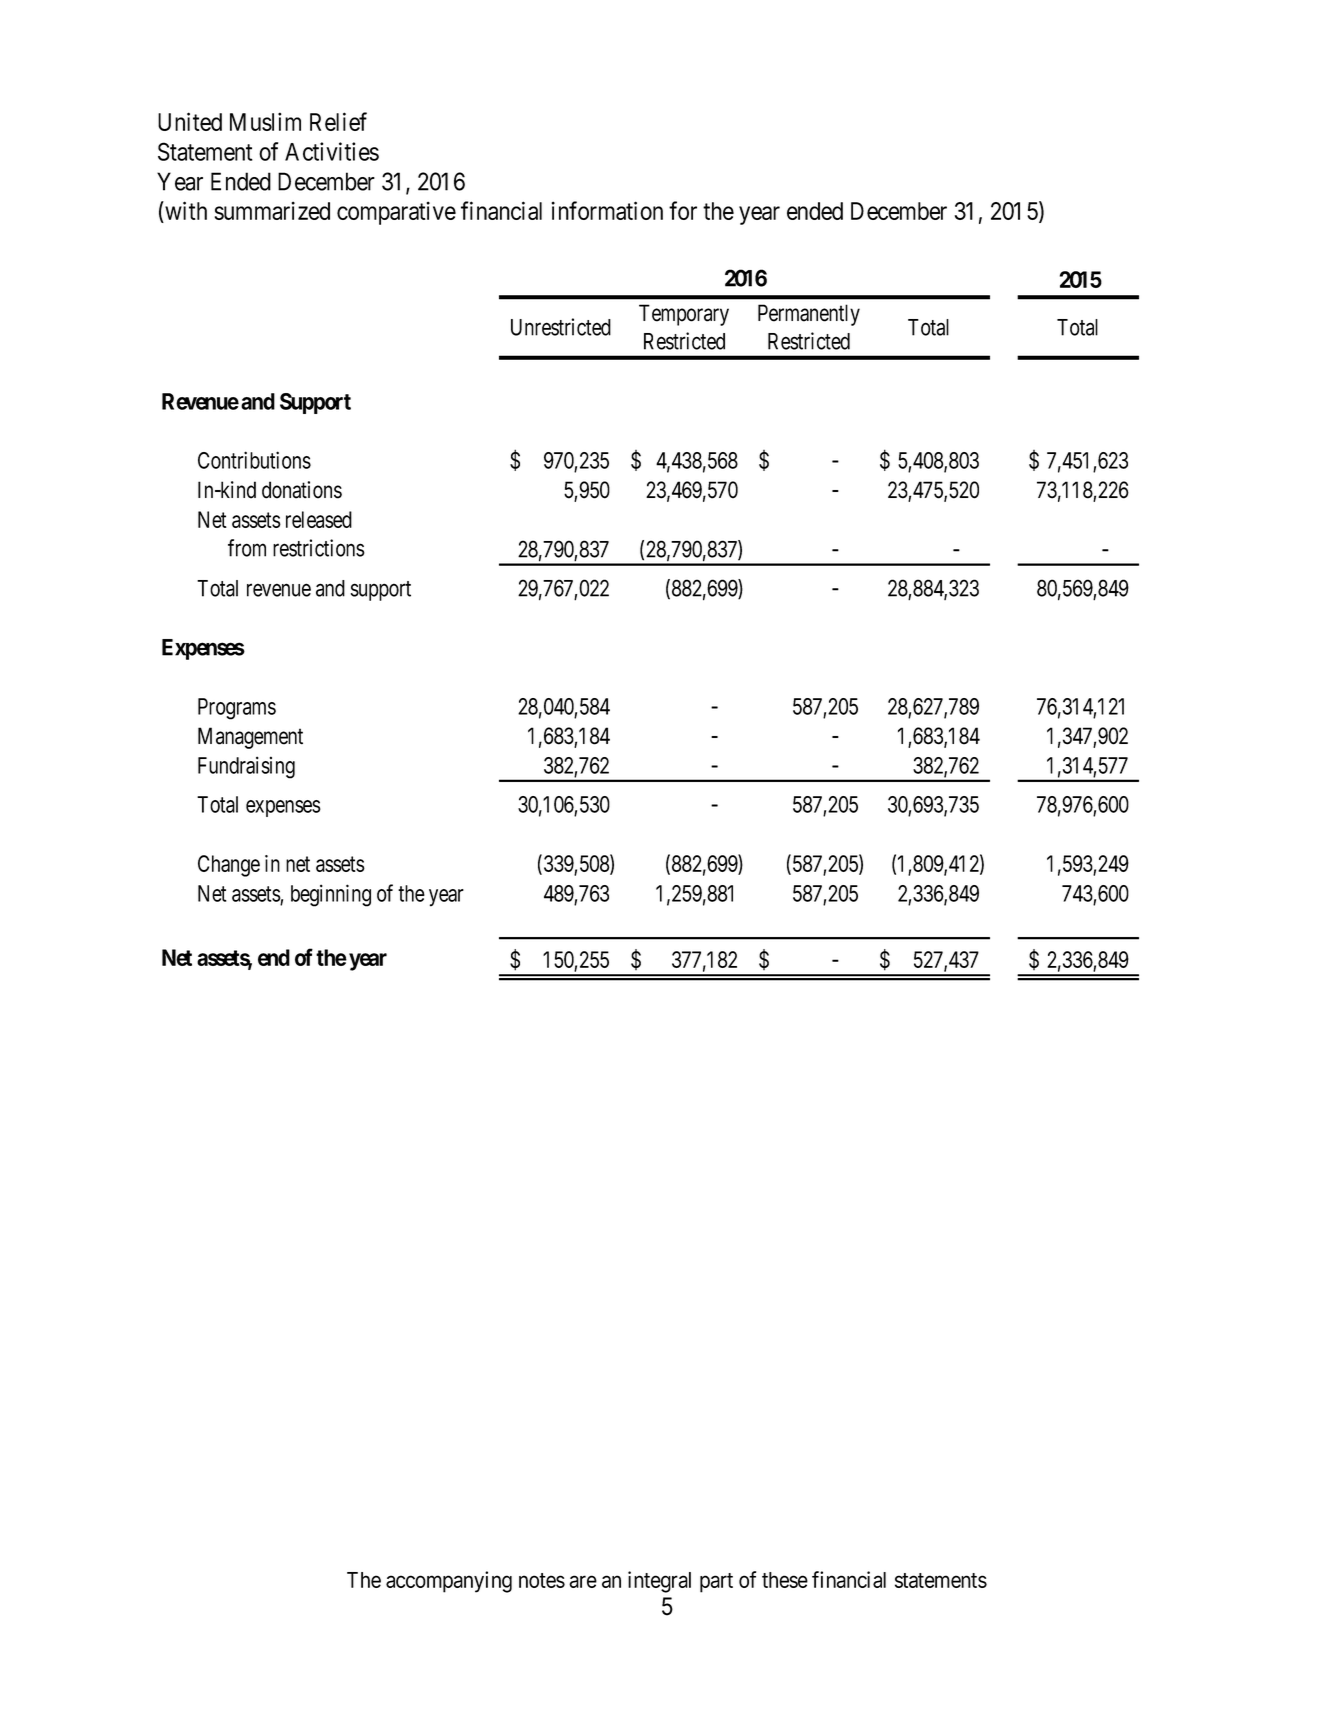 The height and width of the document is (1726, 1333). Describe the element at coordinates (265, 121) in the document. I see `Muslim` at that location.
